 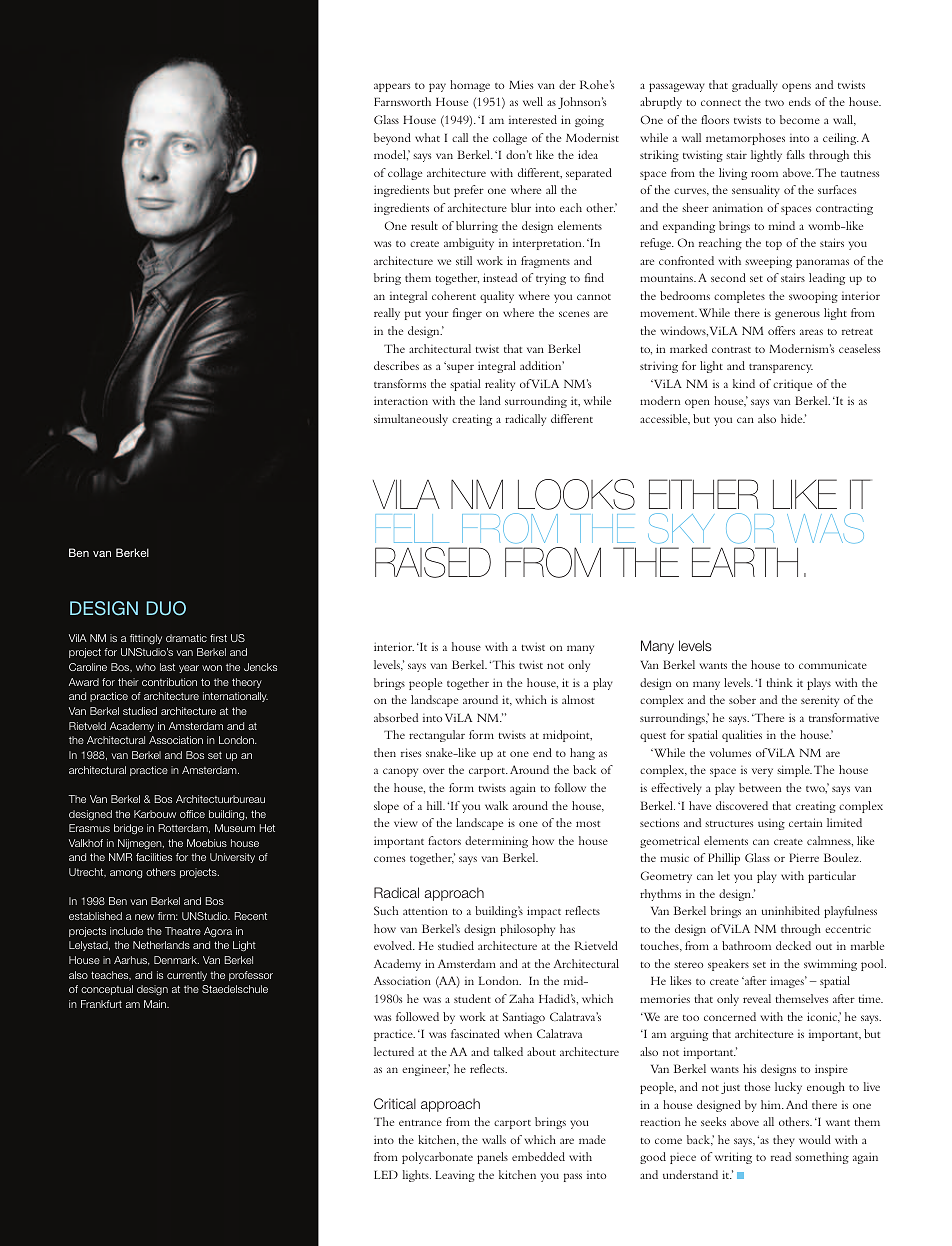 I want to click on communicate, so click(x=833, y=664).
